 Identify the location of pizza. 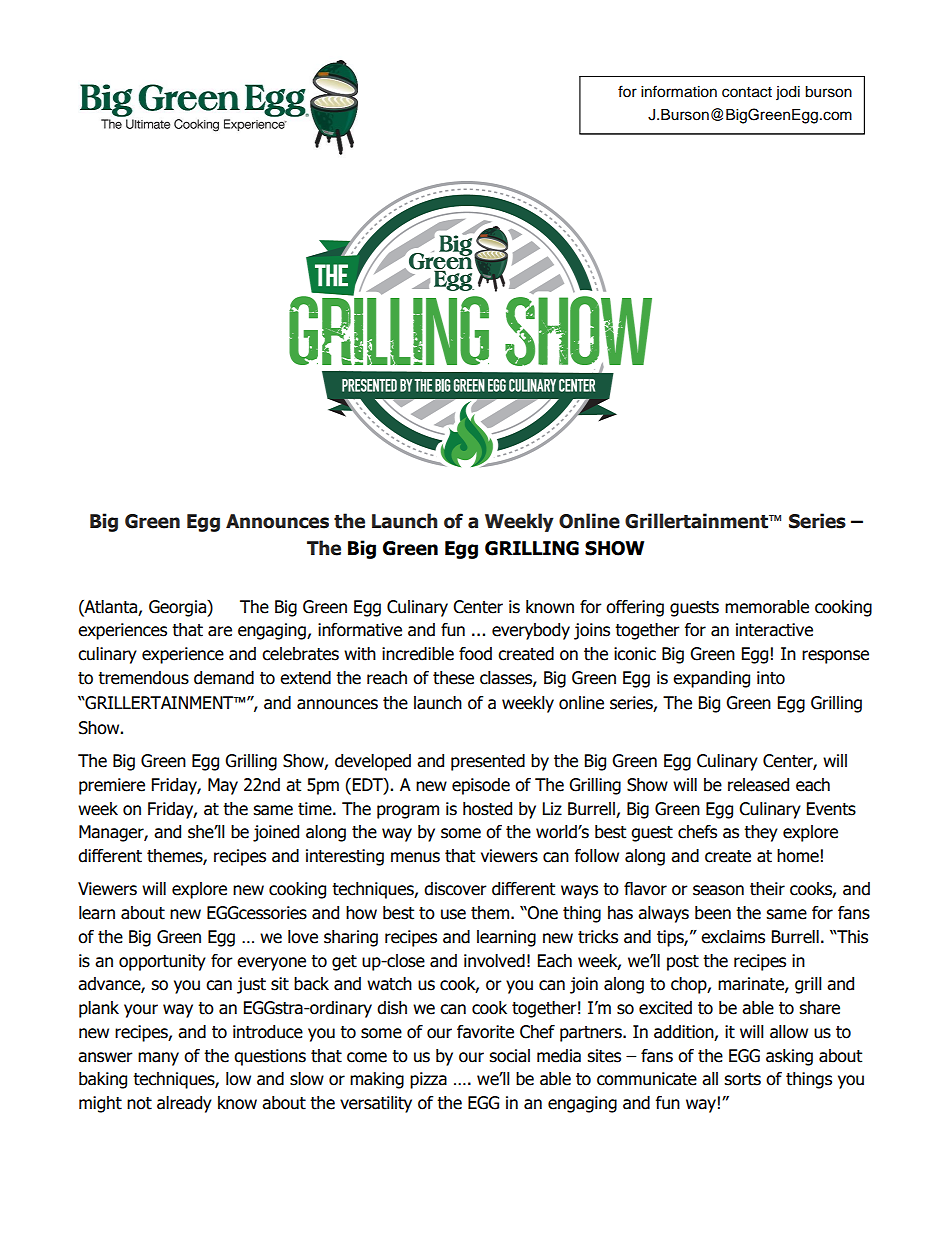
(428, 1080).
